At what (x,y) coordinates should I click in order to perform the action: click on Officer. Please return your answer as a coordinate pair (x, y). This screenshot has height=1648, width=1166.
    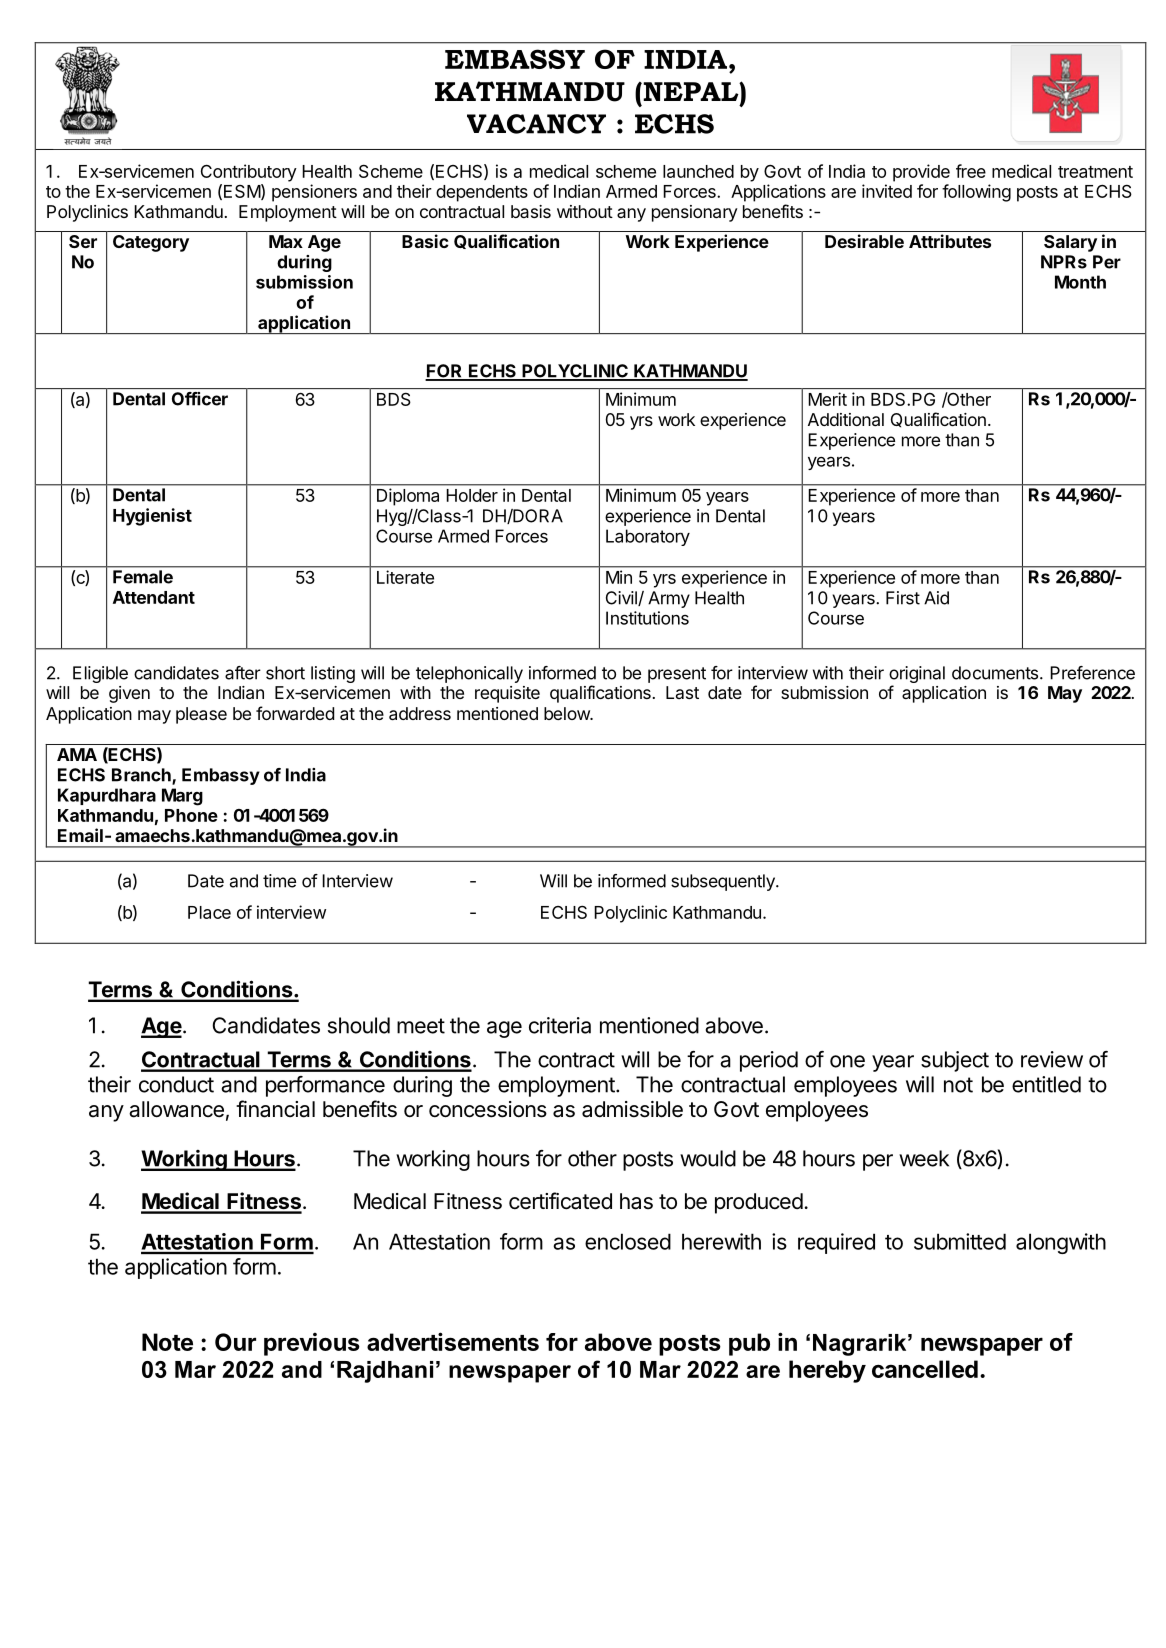
    Looking at the image, I should click on (200, 399).
